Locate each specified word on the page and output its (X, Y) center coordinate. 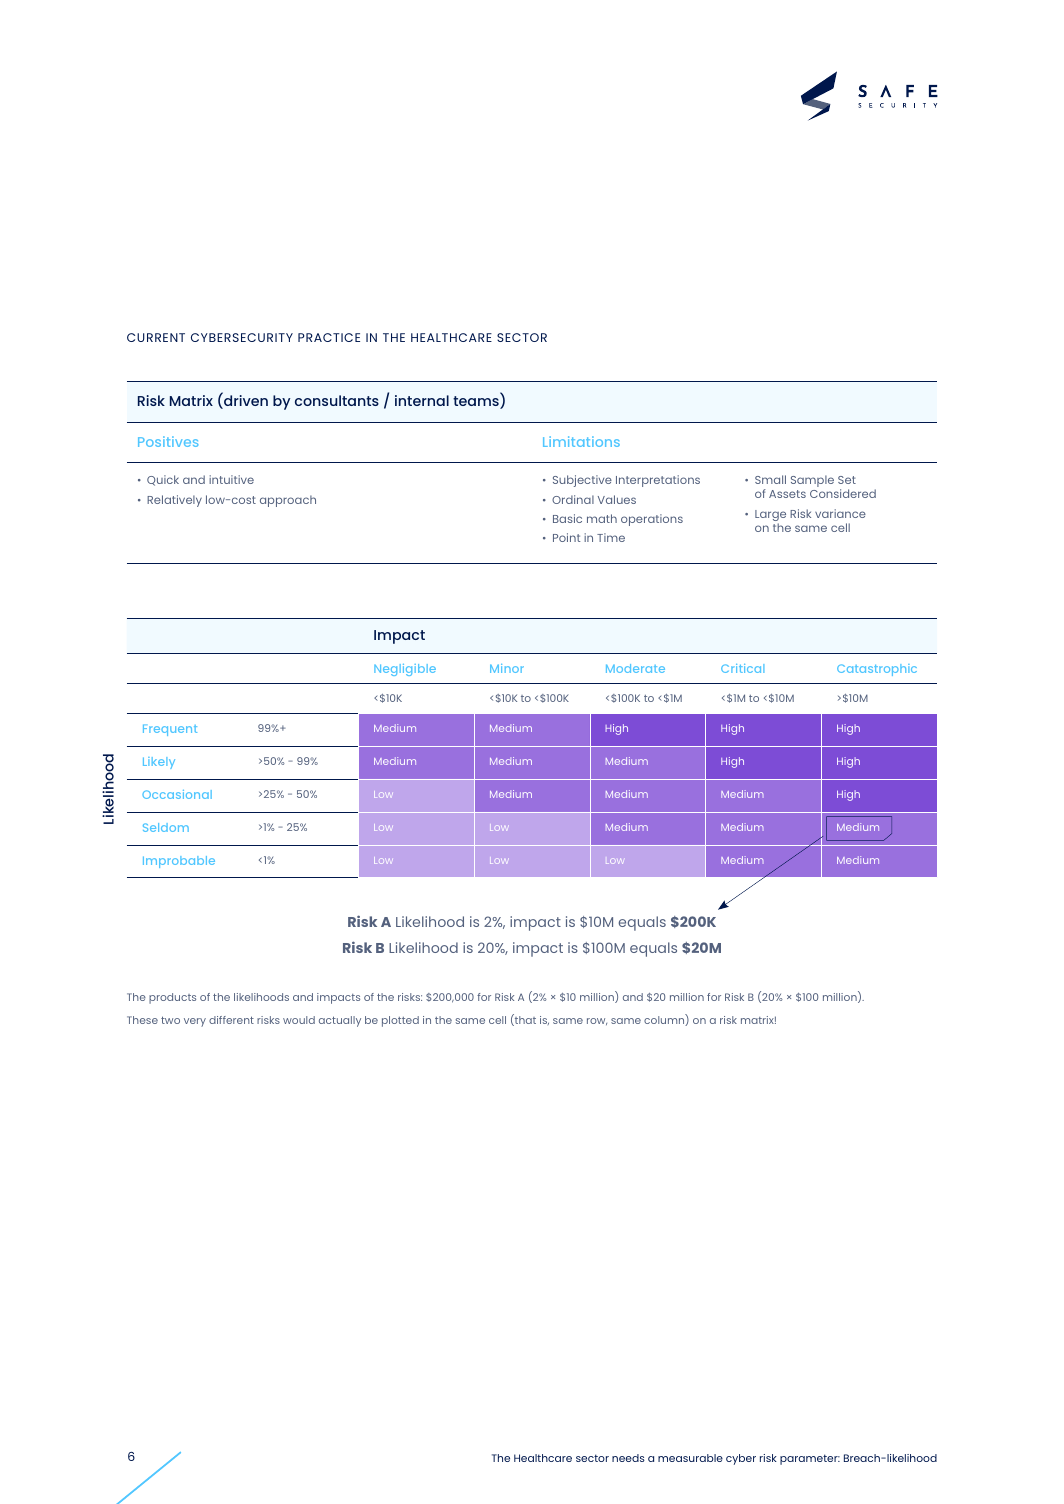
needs (628, 1458)
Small (770, 479)
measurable (690, 1458)
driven (245, 401)
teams (477, 402)
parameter (810, 1459)
